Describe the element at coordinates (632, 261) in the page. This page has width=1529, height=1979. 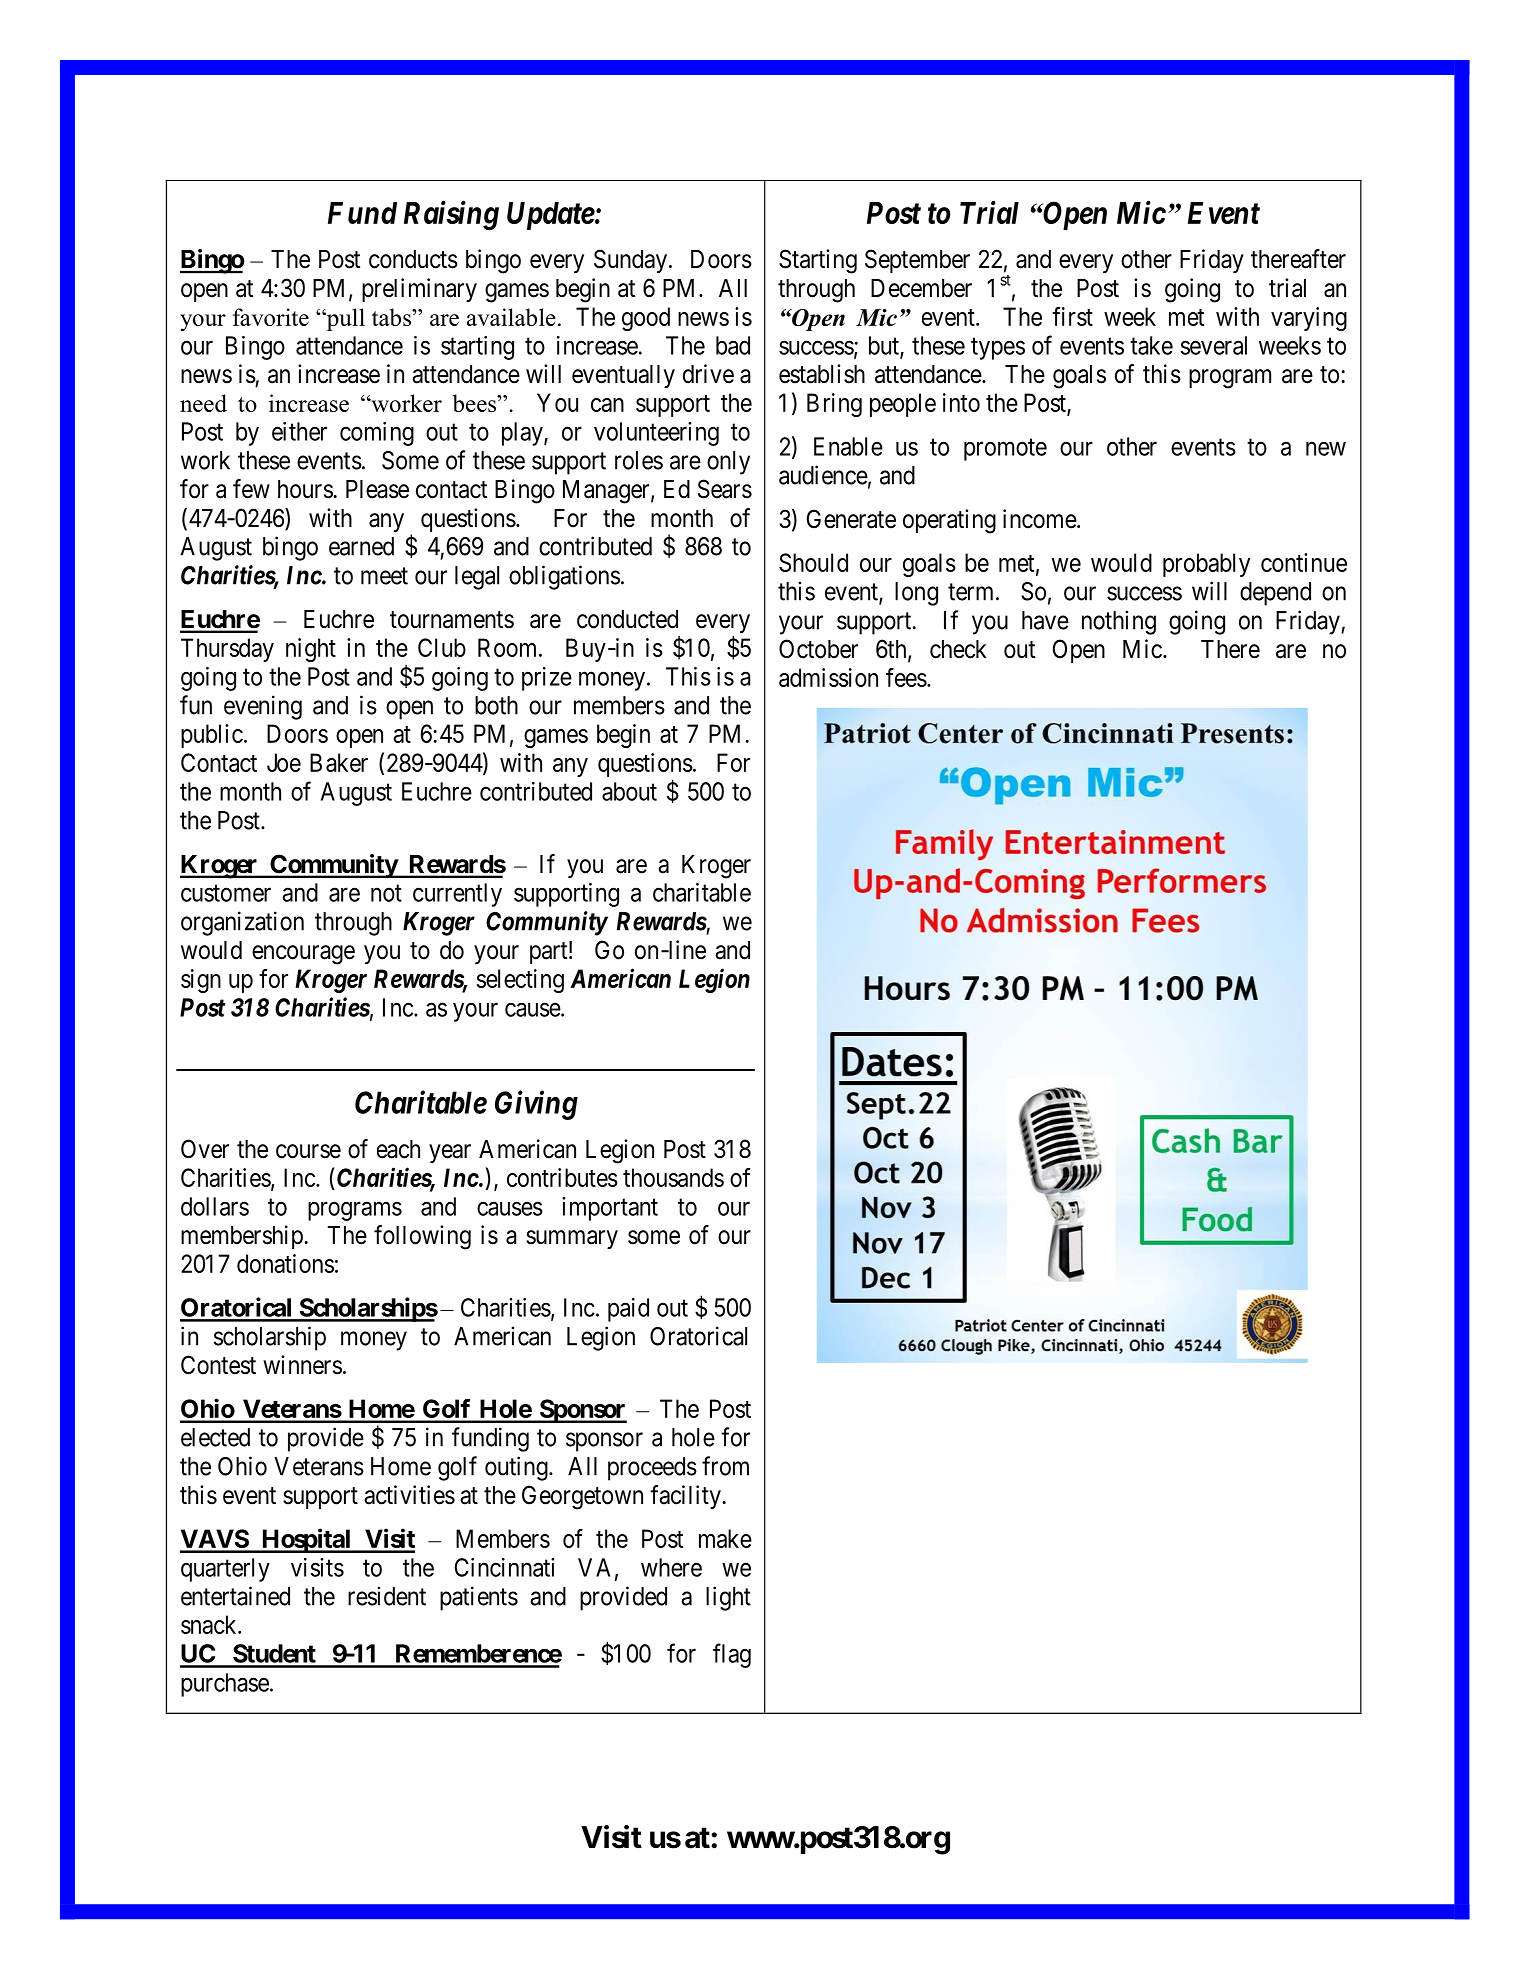
I see `Sunday` at that location.
